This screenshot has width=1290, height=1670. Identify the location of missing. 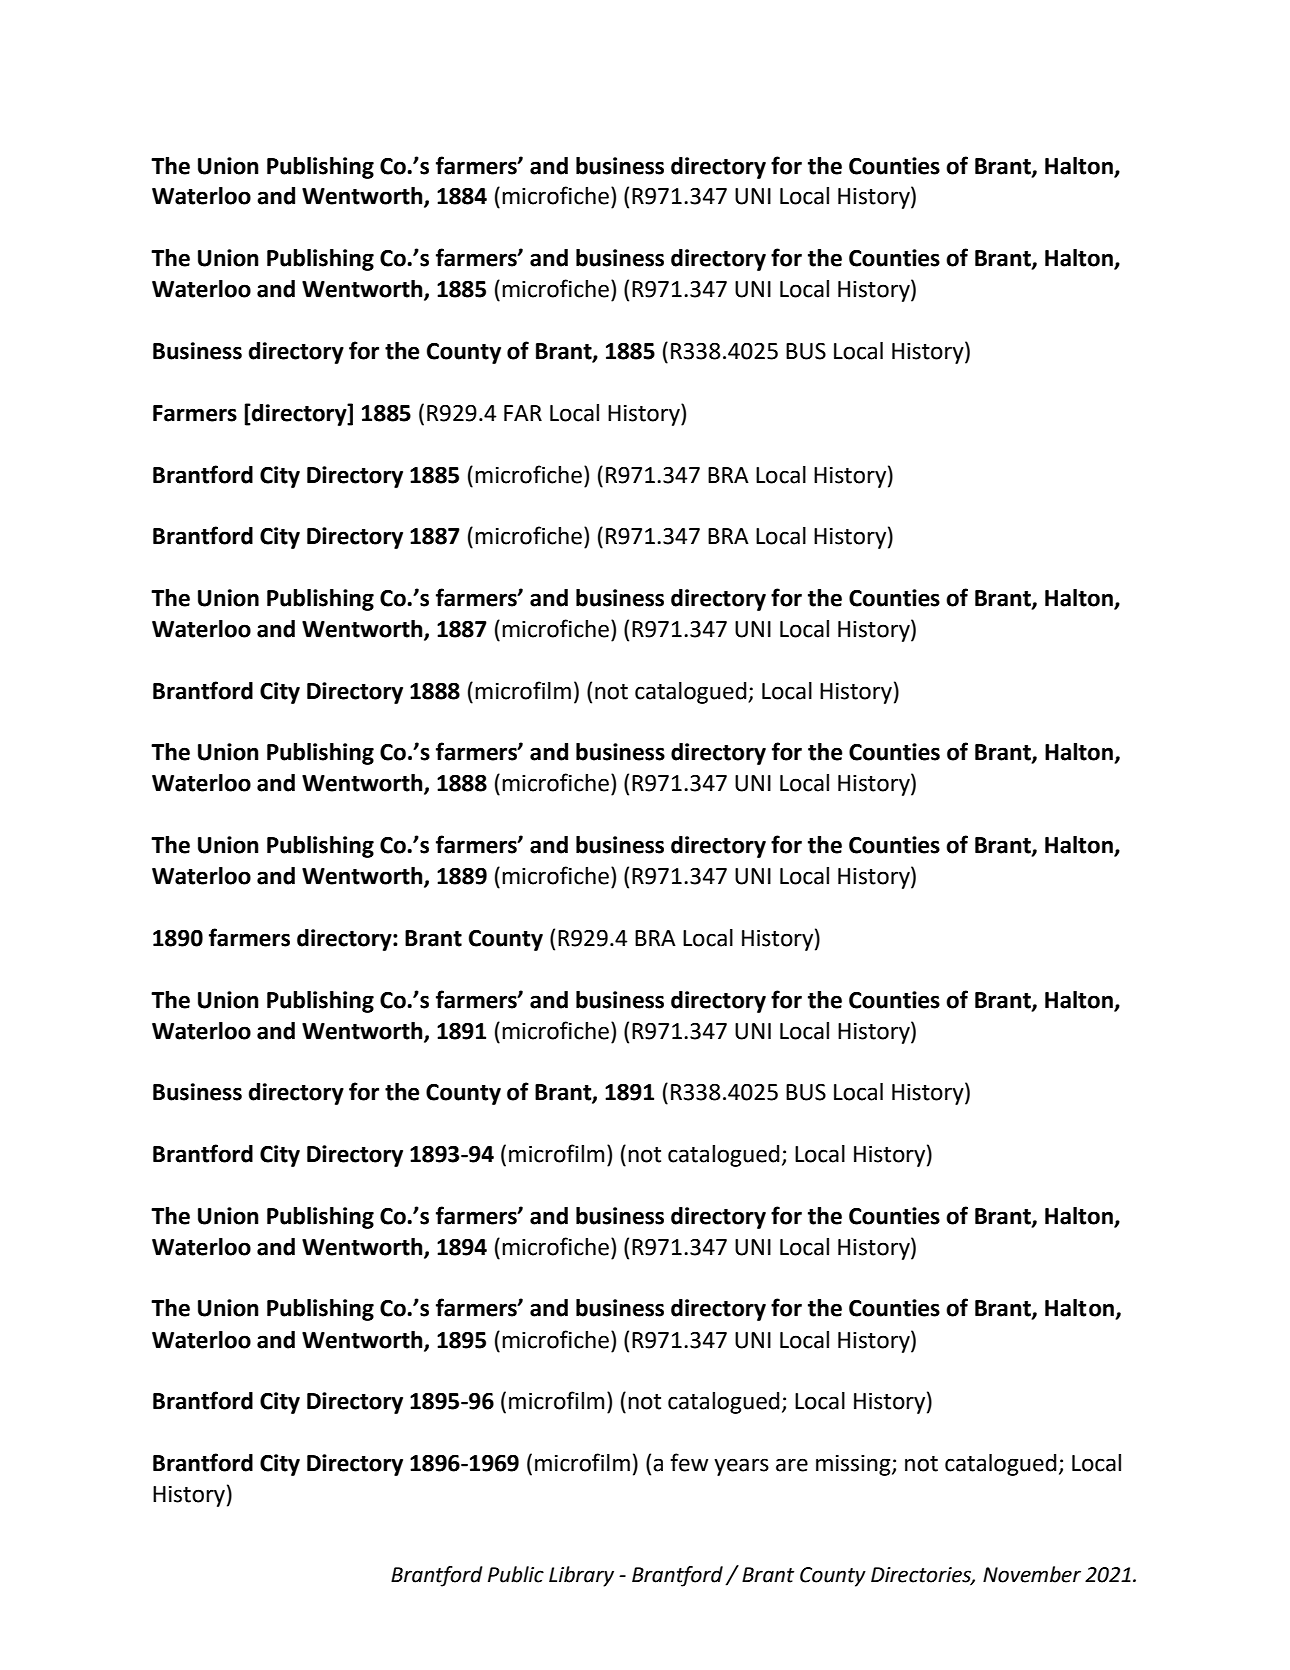
(854, 1465).
